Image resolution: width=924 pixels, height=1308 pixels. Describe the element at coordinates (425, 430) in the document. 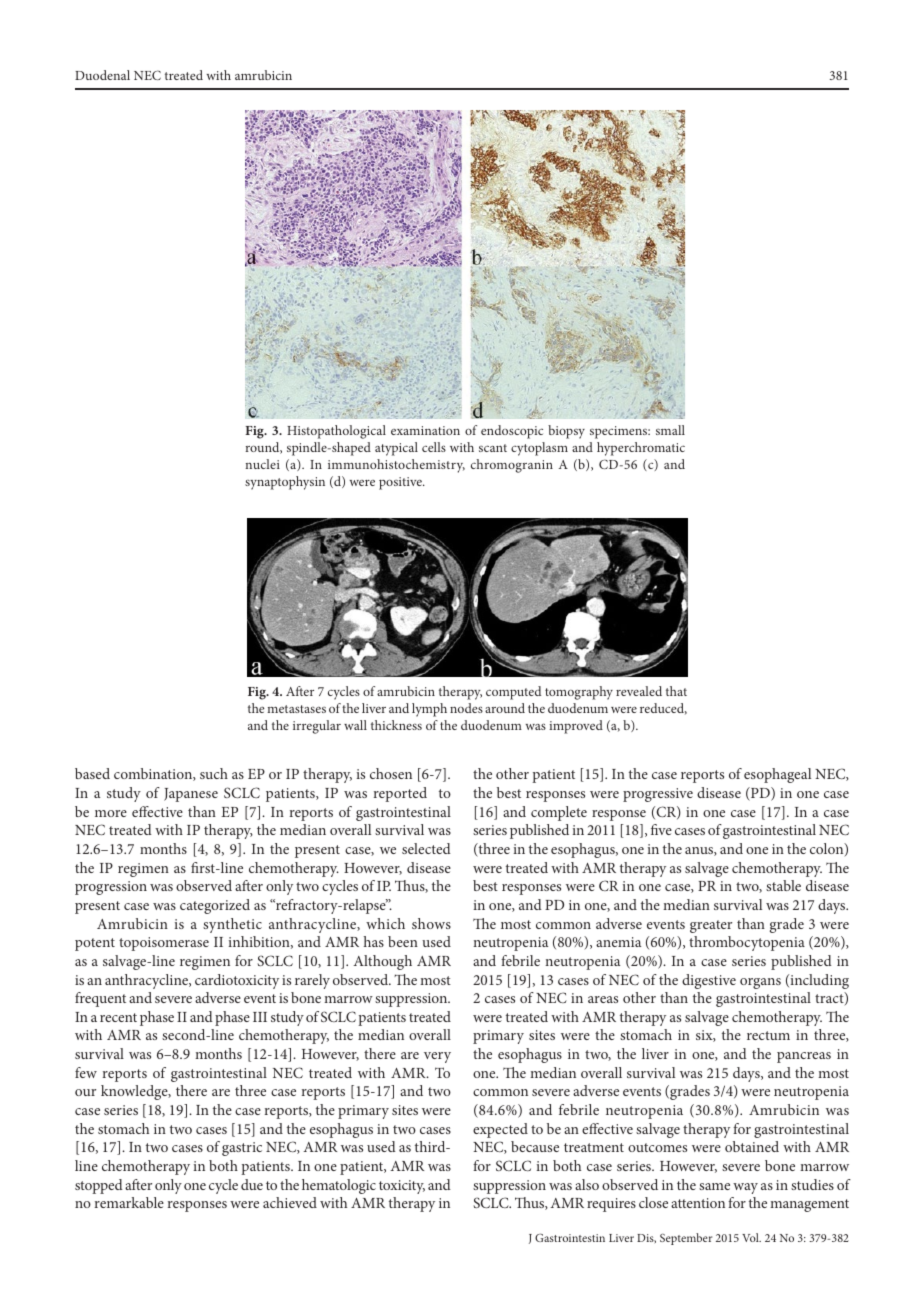

I see `examination` at that location.
